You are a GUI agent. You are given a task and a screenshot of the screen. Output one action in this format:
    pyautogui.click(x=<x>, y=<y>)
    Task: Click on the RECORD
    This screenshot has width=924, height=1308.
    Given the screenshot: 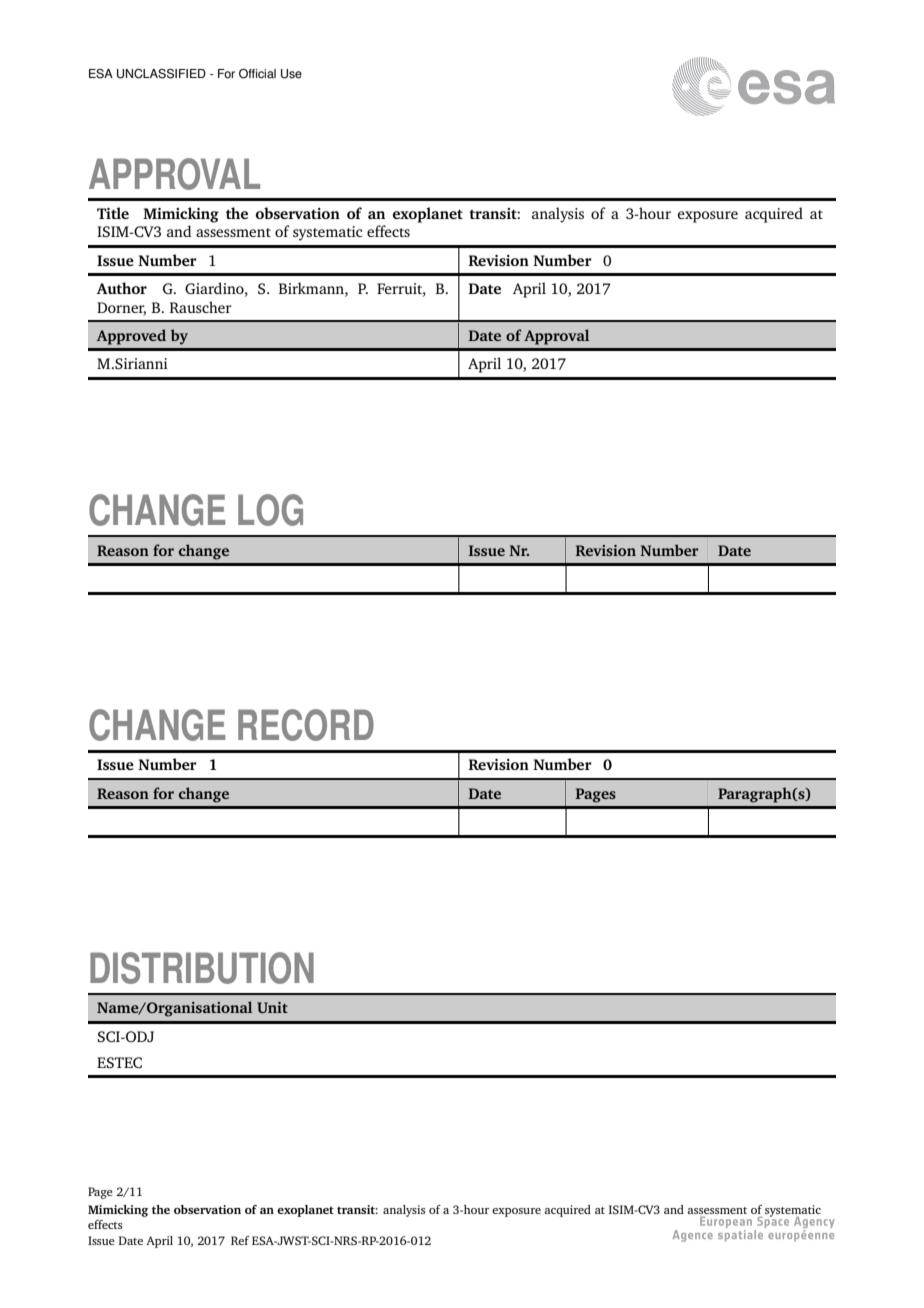 What is the action you would take?
    pyautogui.click(x=306, y=725)
